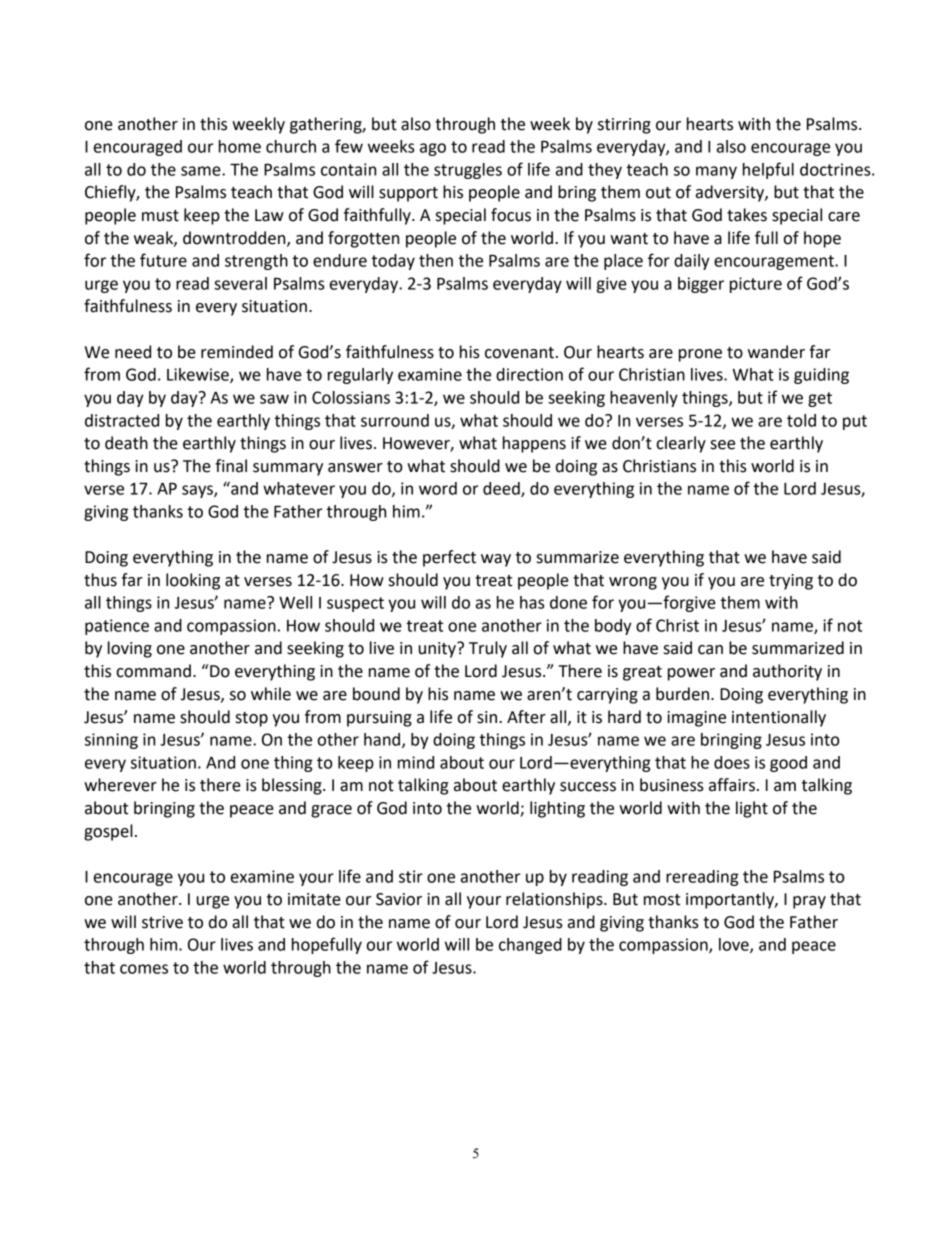  I want to click on helpful, so click(768, 170).
